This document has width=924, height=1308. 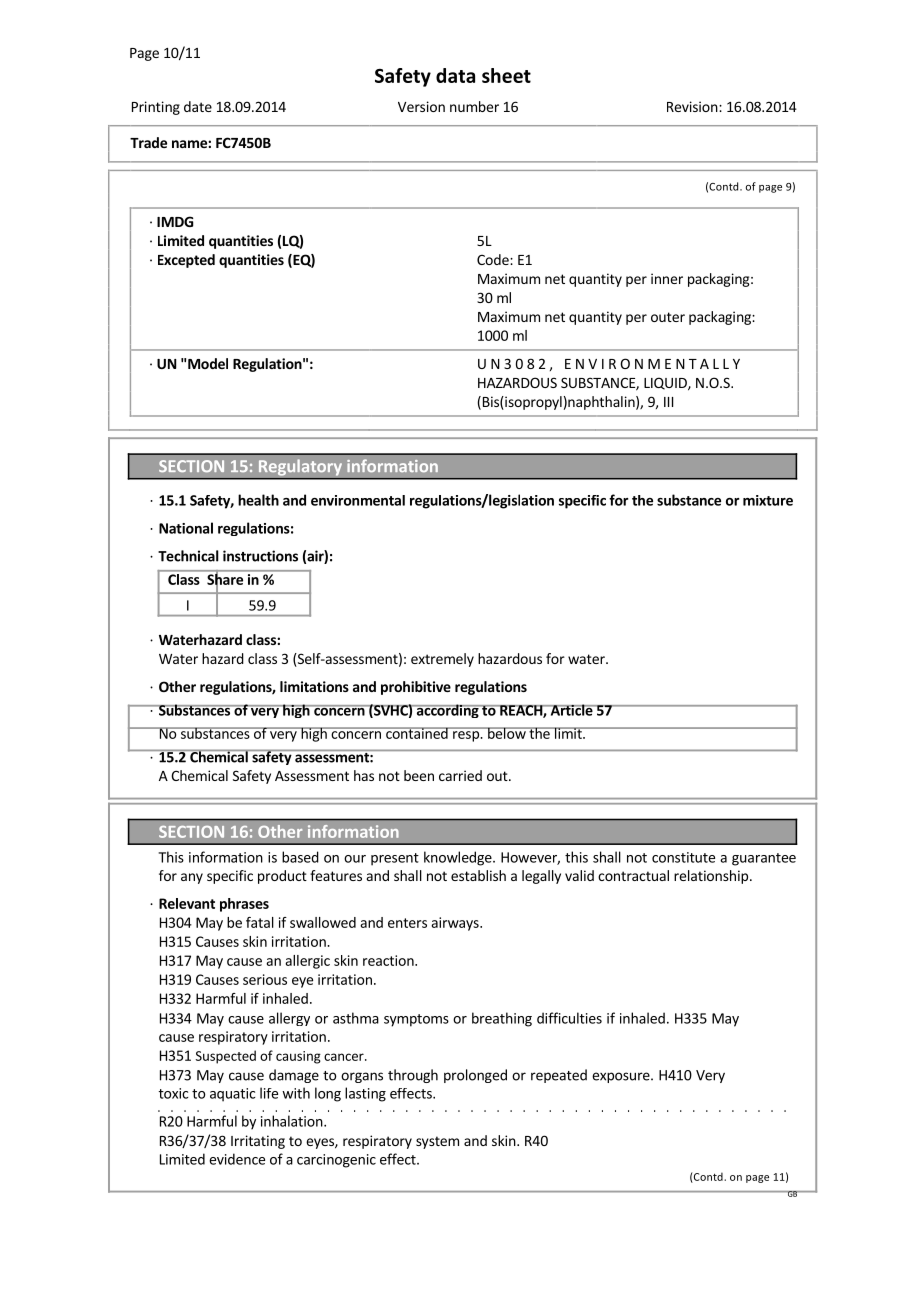 What do you see at coordinates (668, 402) in the document?
I see `III` at bounding box center [668, 402].
